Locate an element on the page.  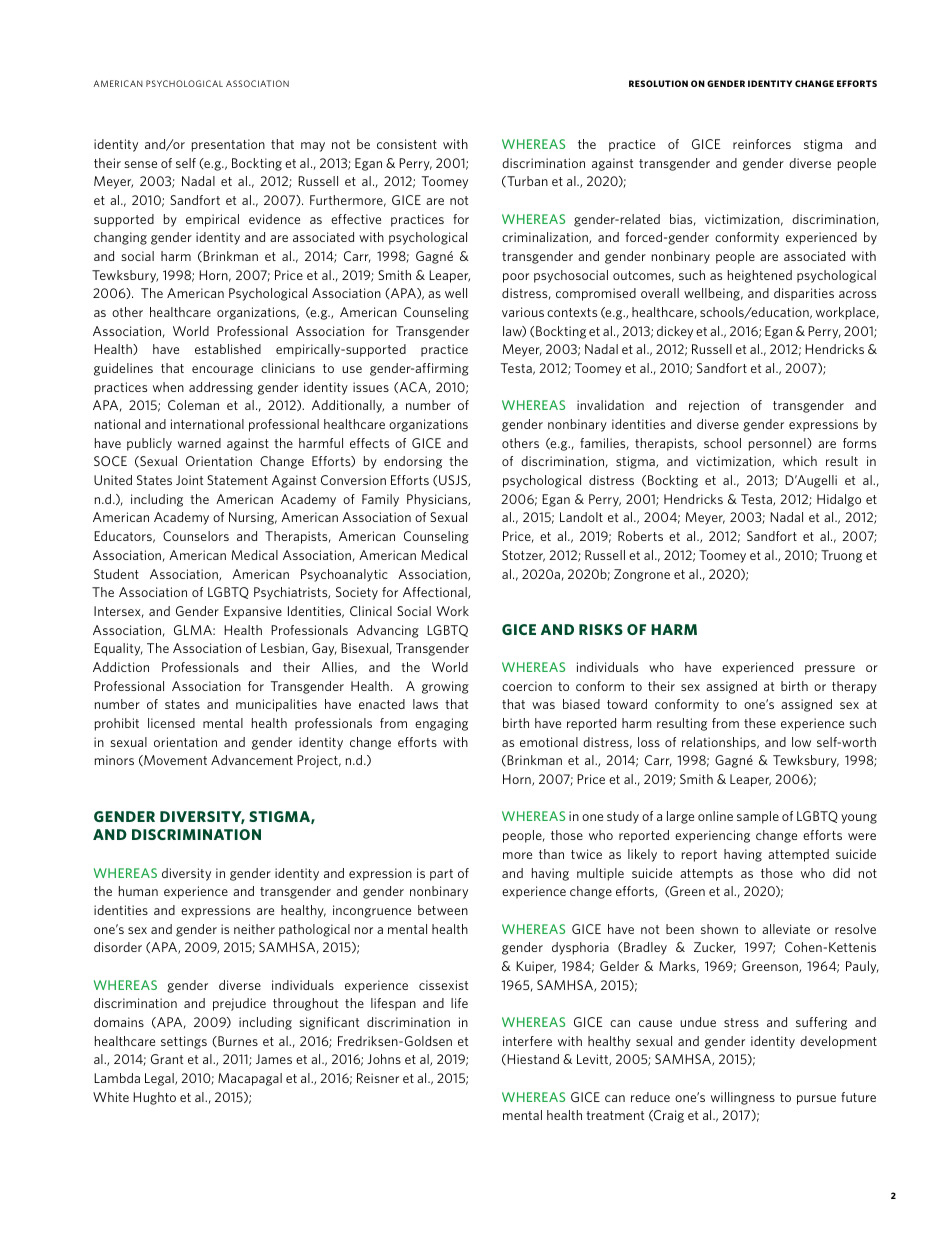
human is located at coordinates (138, 891).
